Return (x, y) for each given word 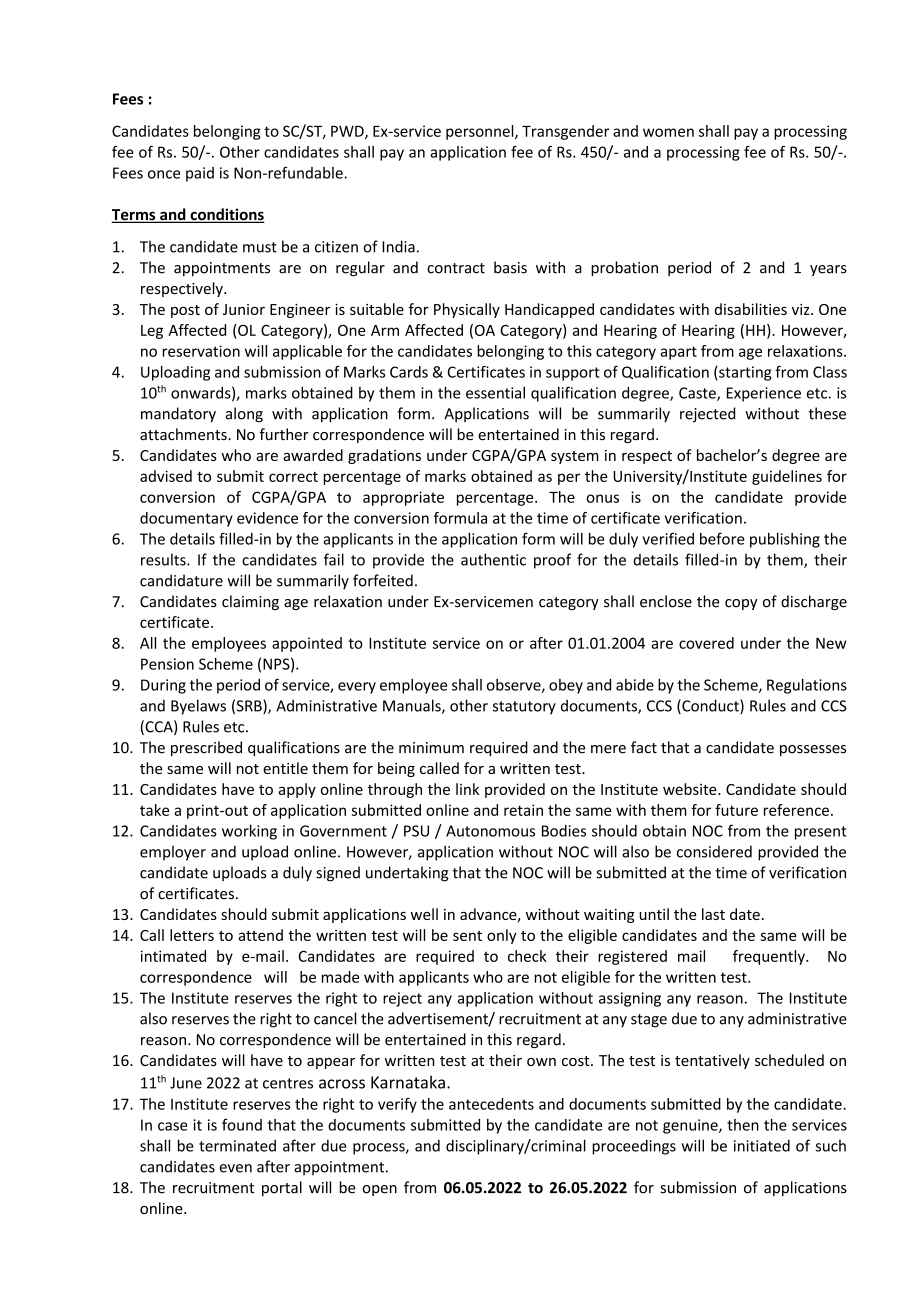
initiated (762, 1145)
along (244, 415)
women (668, 132)
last (713, 914)
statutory (524, 708)
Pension (167, 664)
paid (200, 174)
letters (192, 935)
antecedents (491, 1104)
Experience (764, 394)
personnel (481, 132)
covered (706, 643)
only (502, 936)
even (235, 1168)
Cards (409, 372)
